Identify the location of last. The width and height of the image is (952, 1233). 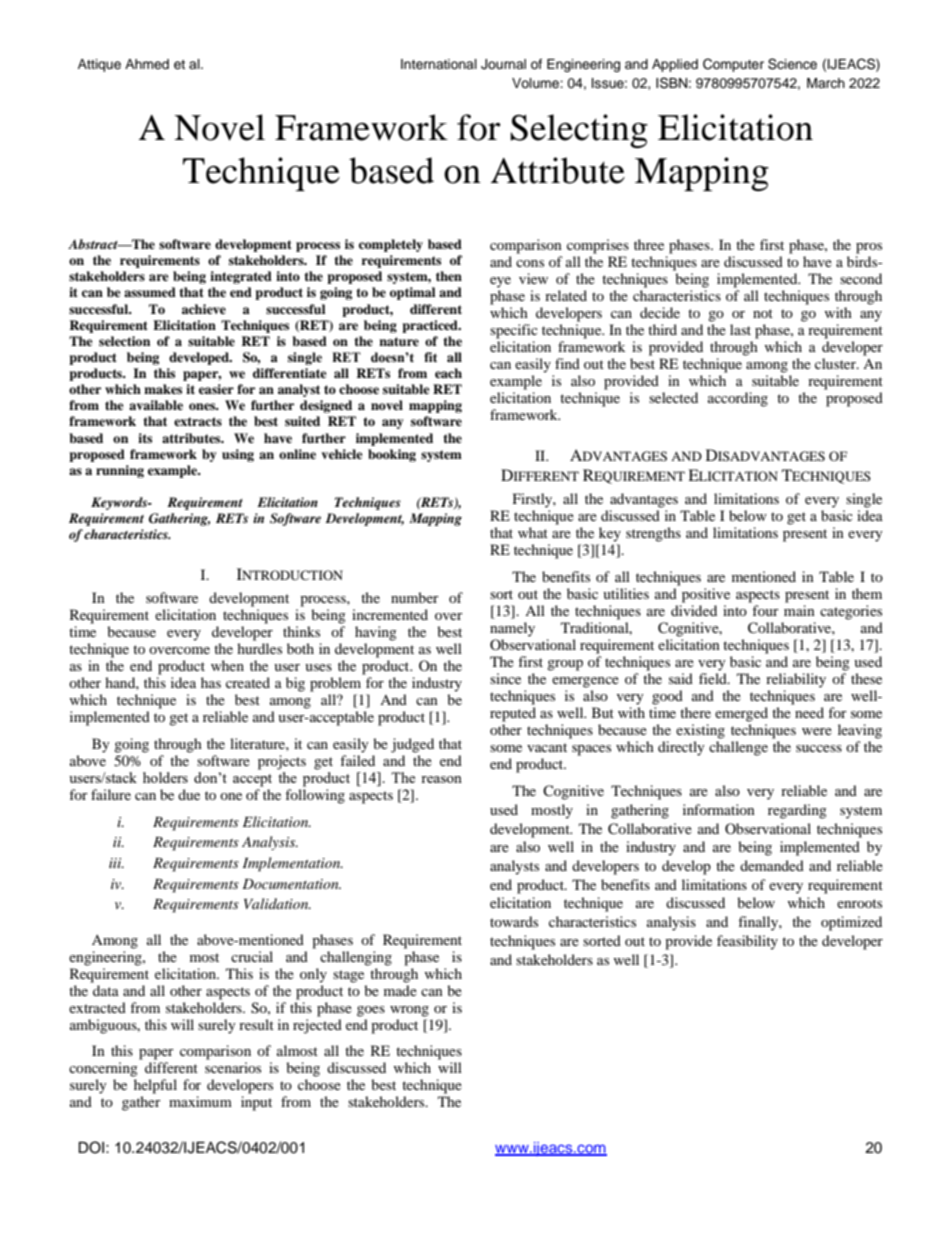
(740, 329).
